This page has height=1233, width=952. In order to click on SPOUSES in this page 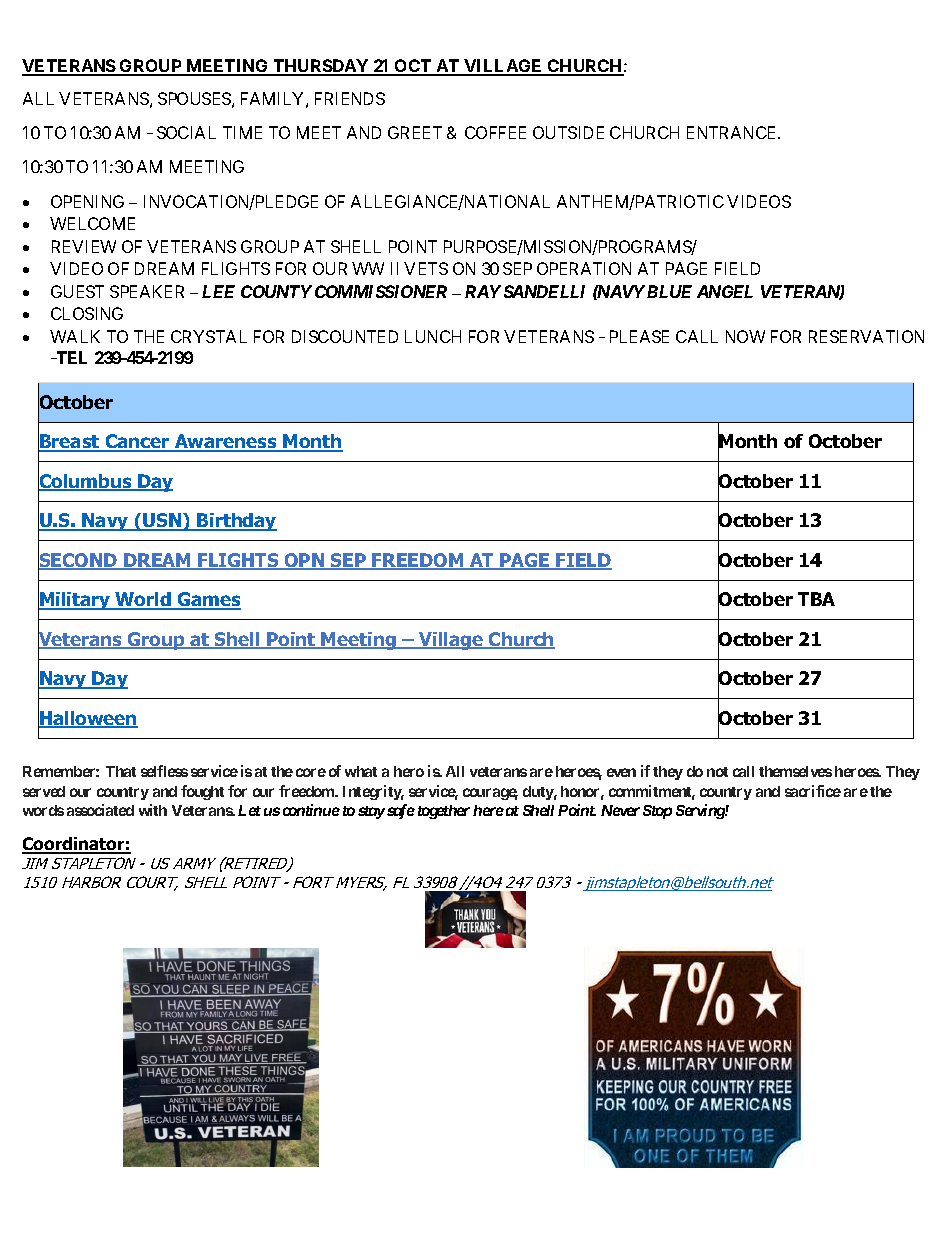, I will do `click(194, 98)`.
